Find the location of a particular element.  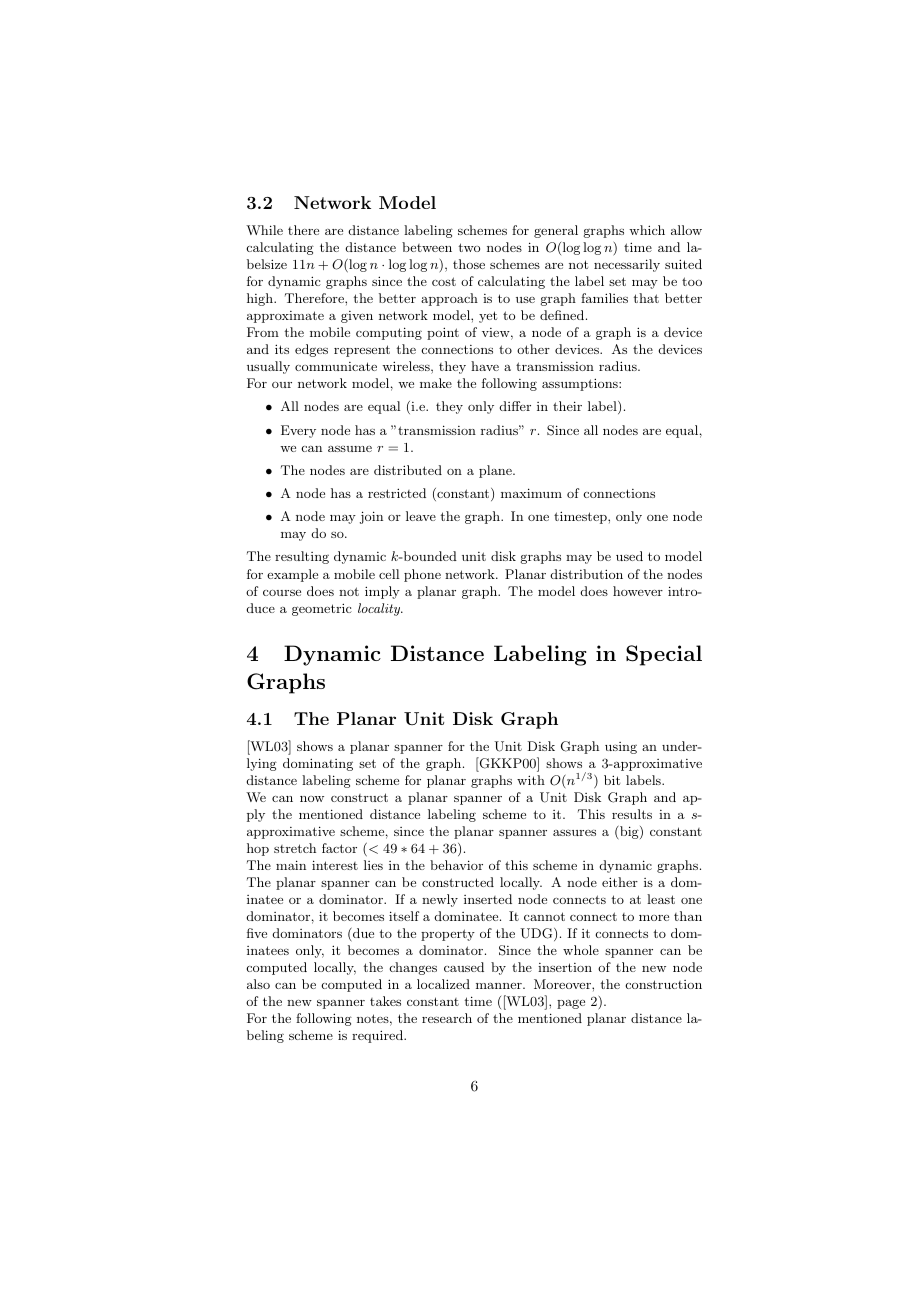

geometric is located at coordinates (322, 609).
